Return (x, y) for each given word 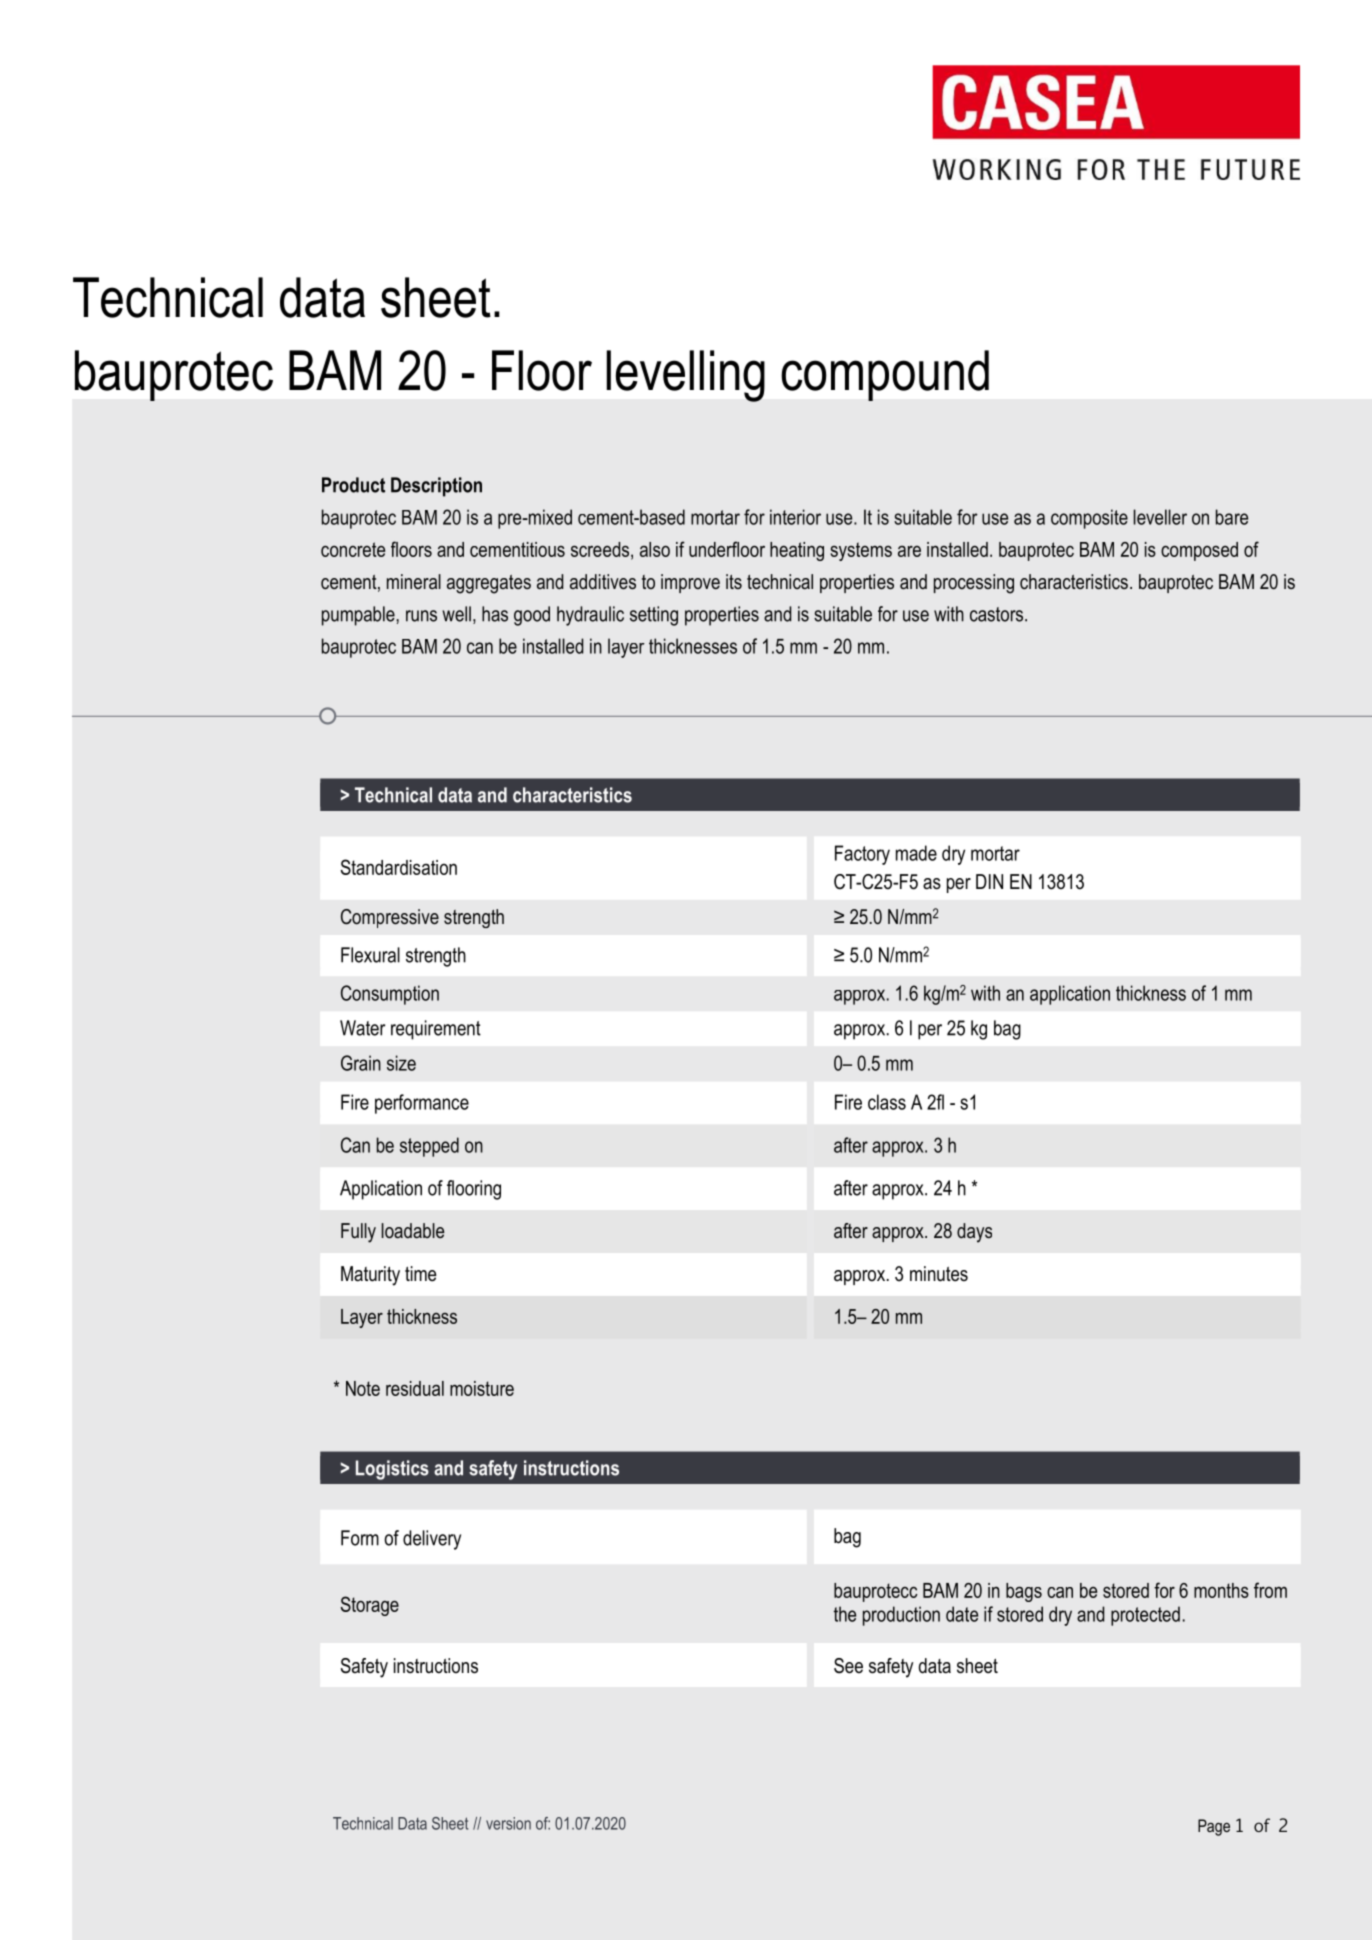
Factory (862, 855)
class (887, 1102)
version (508, 1823)
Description (436, 487)
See (848, 1666)
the (845, 1614)
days (974, 1233)
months (1221, 1590)
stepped (429, 1147)
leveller (1160, 517)
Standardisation (399, 867)
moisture (482, 1388)
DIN (989, 881)
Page (1214, 1827)
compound (885, 375)
